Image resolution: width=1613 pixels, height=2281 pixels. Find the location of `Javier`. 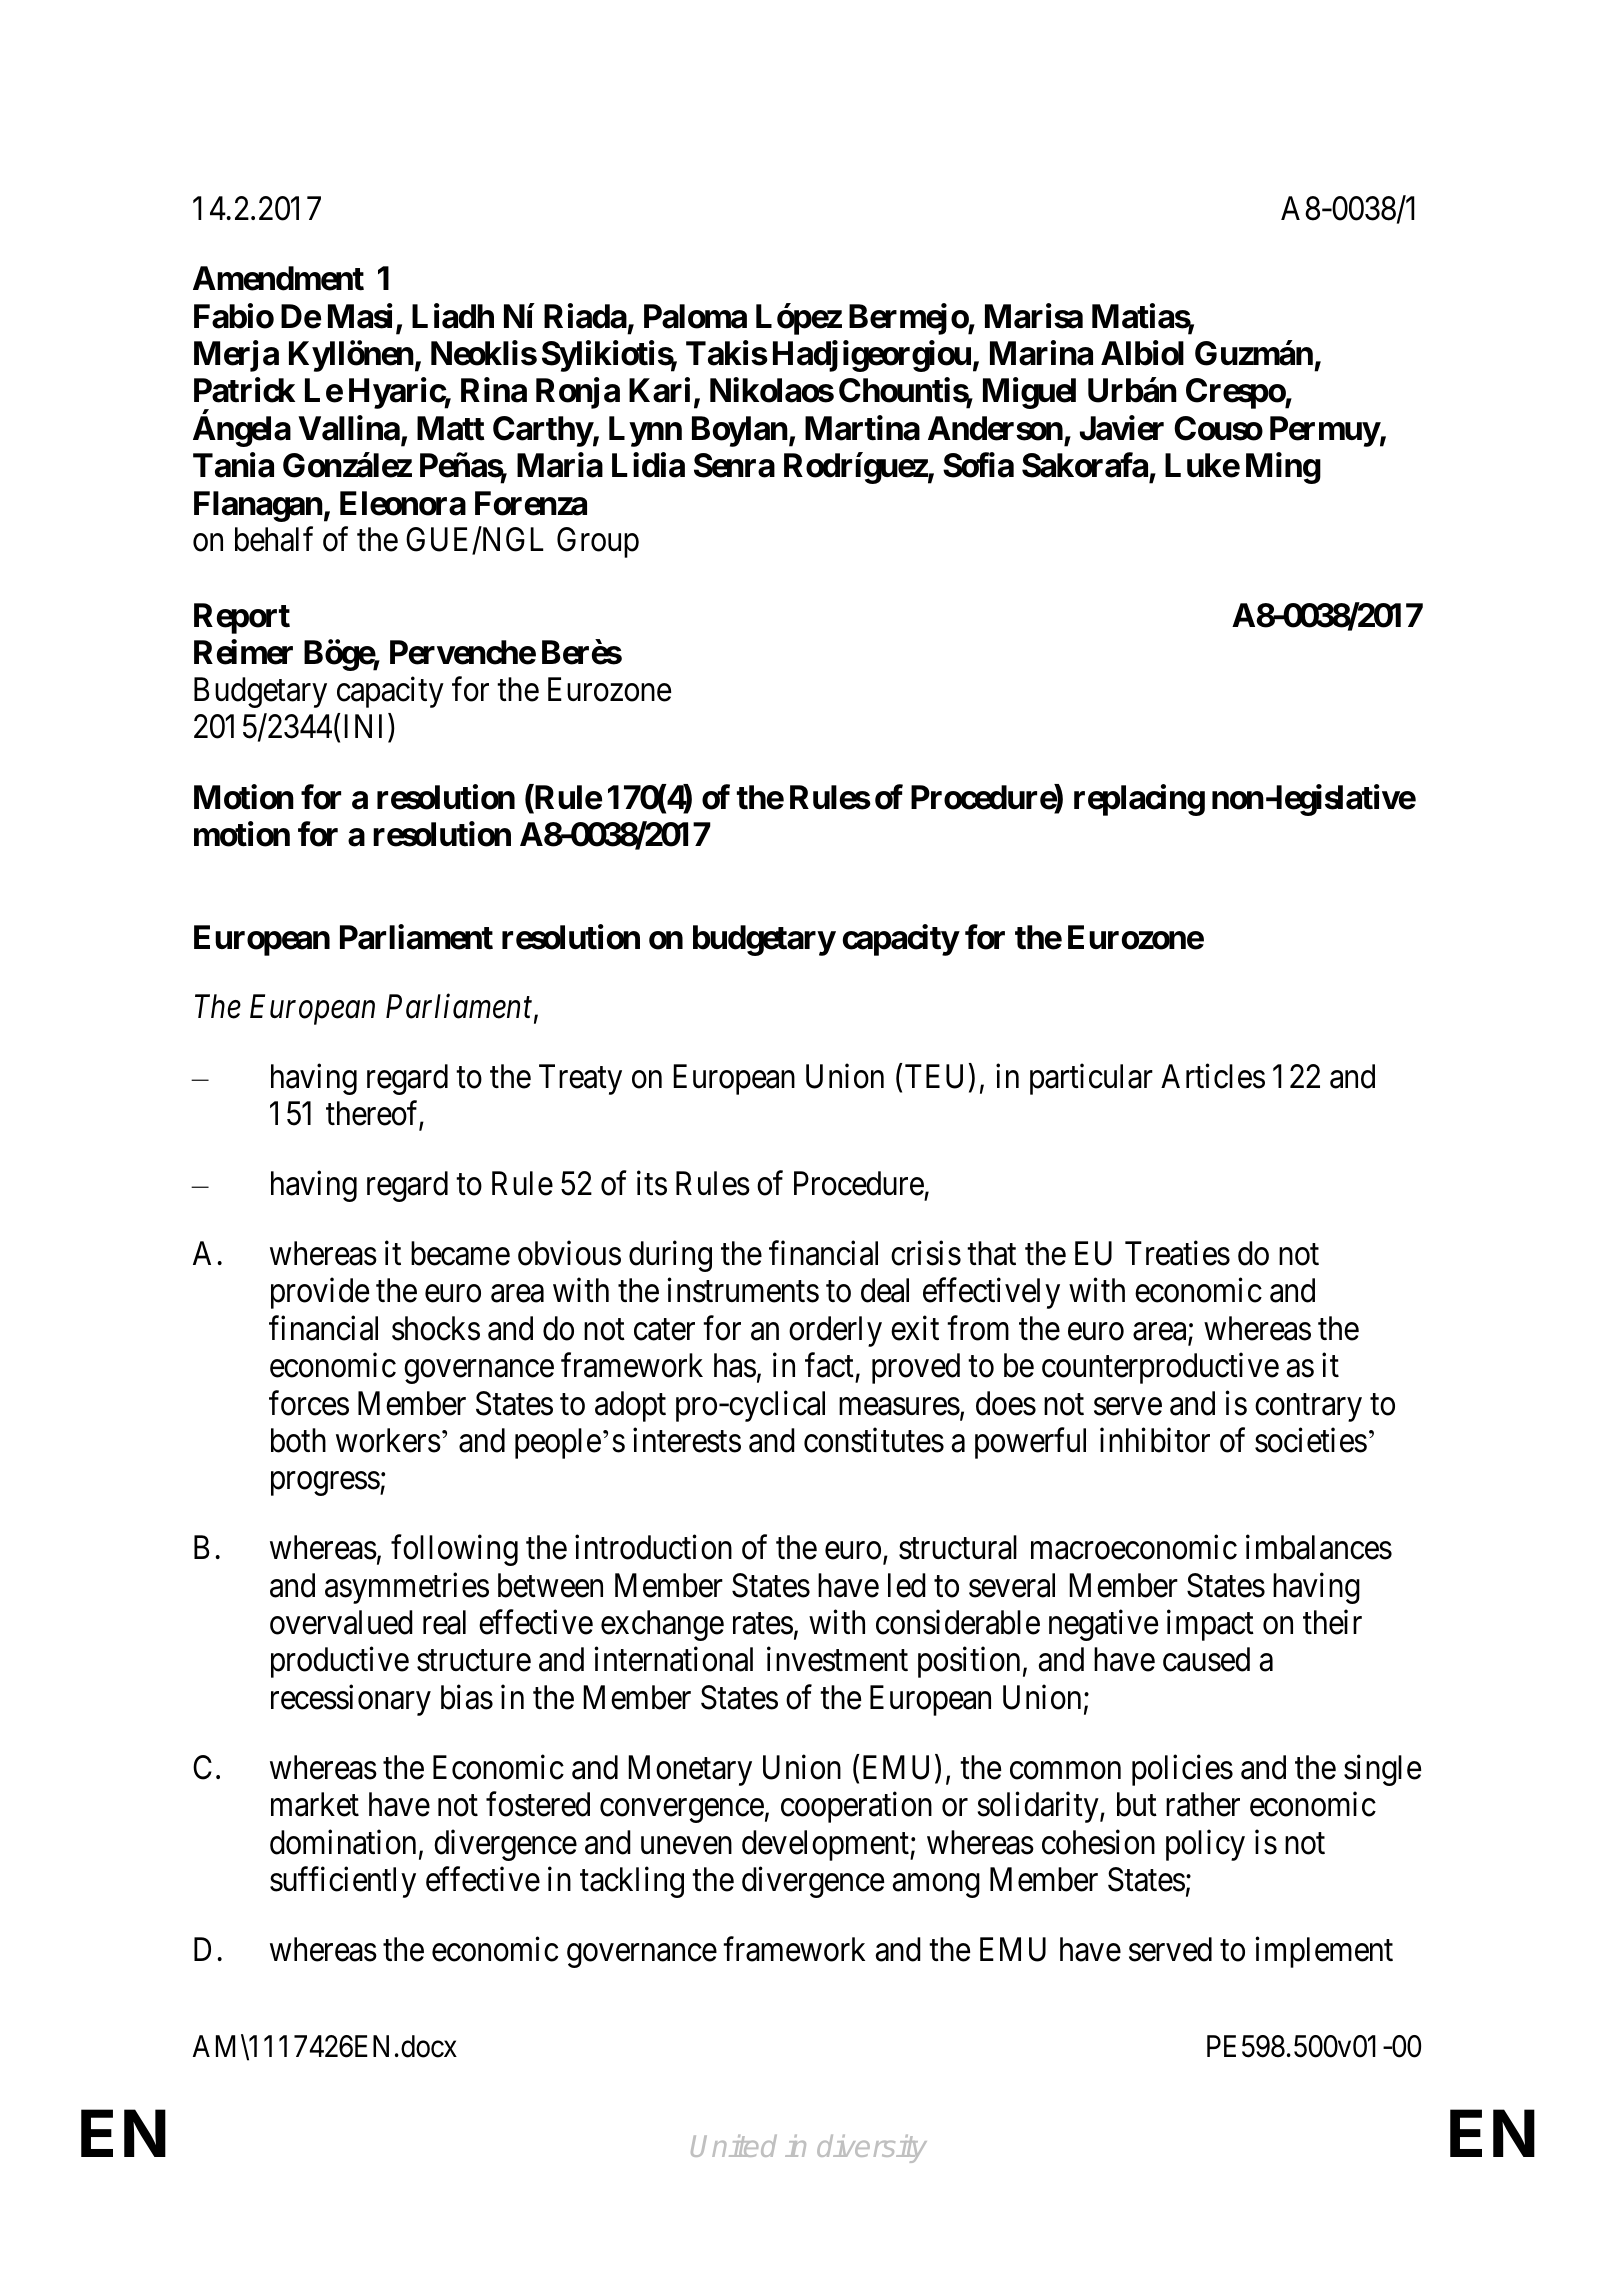

Javier is located at coordinates (1122, 428).
